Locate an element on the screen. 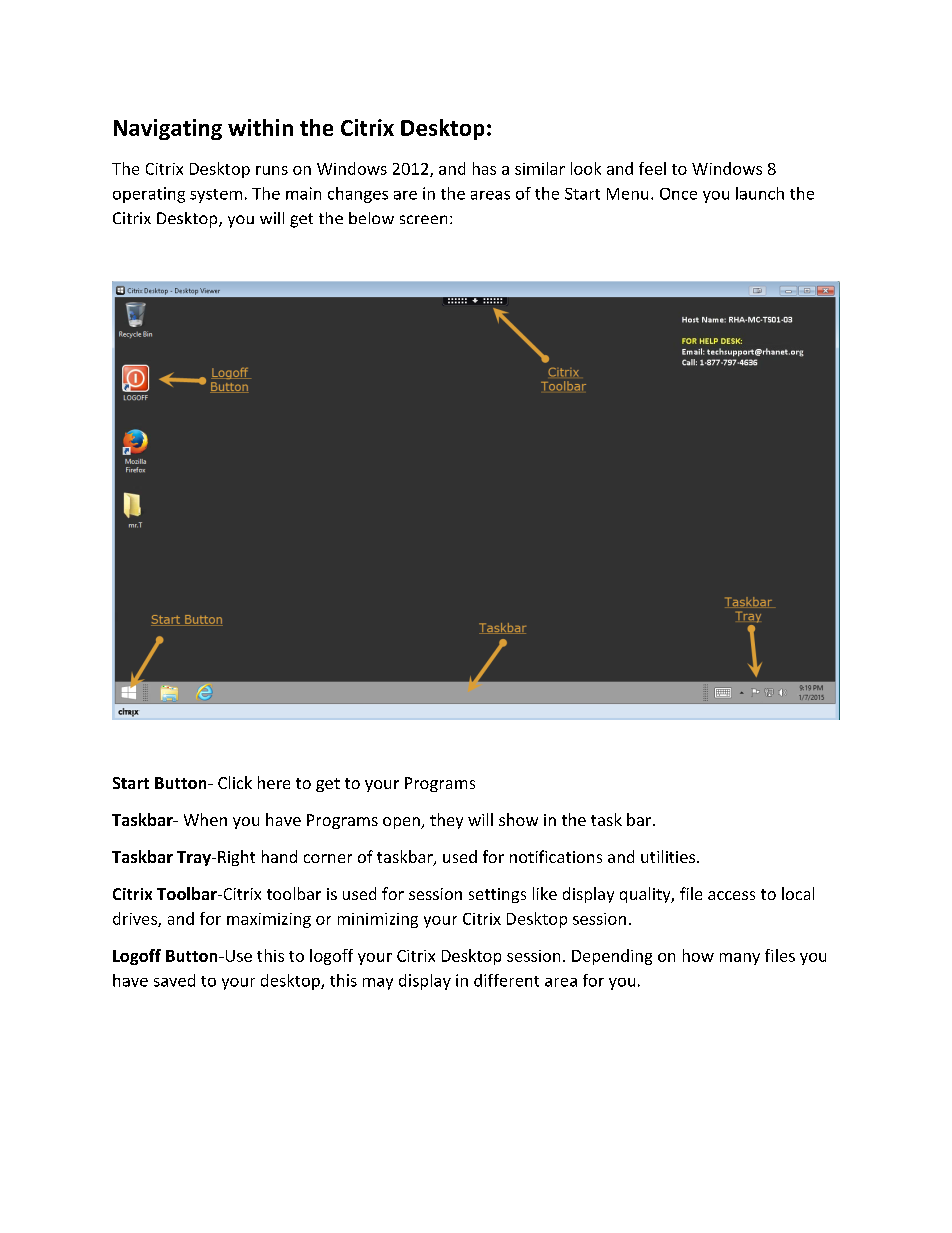 This screenshot has width=952, height=1233. Navigating is located at coordinates (168, 129).
